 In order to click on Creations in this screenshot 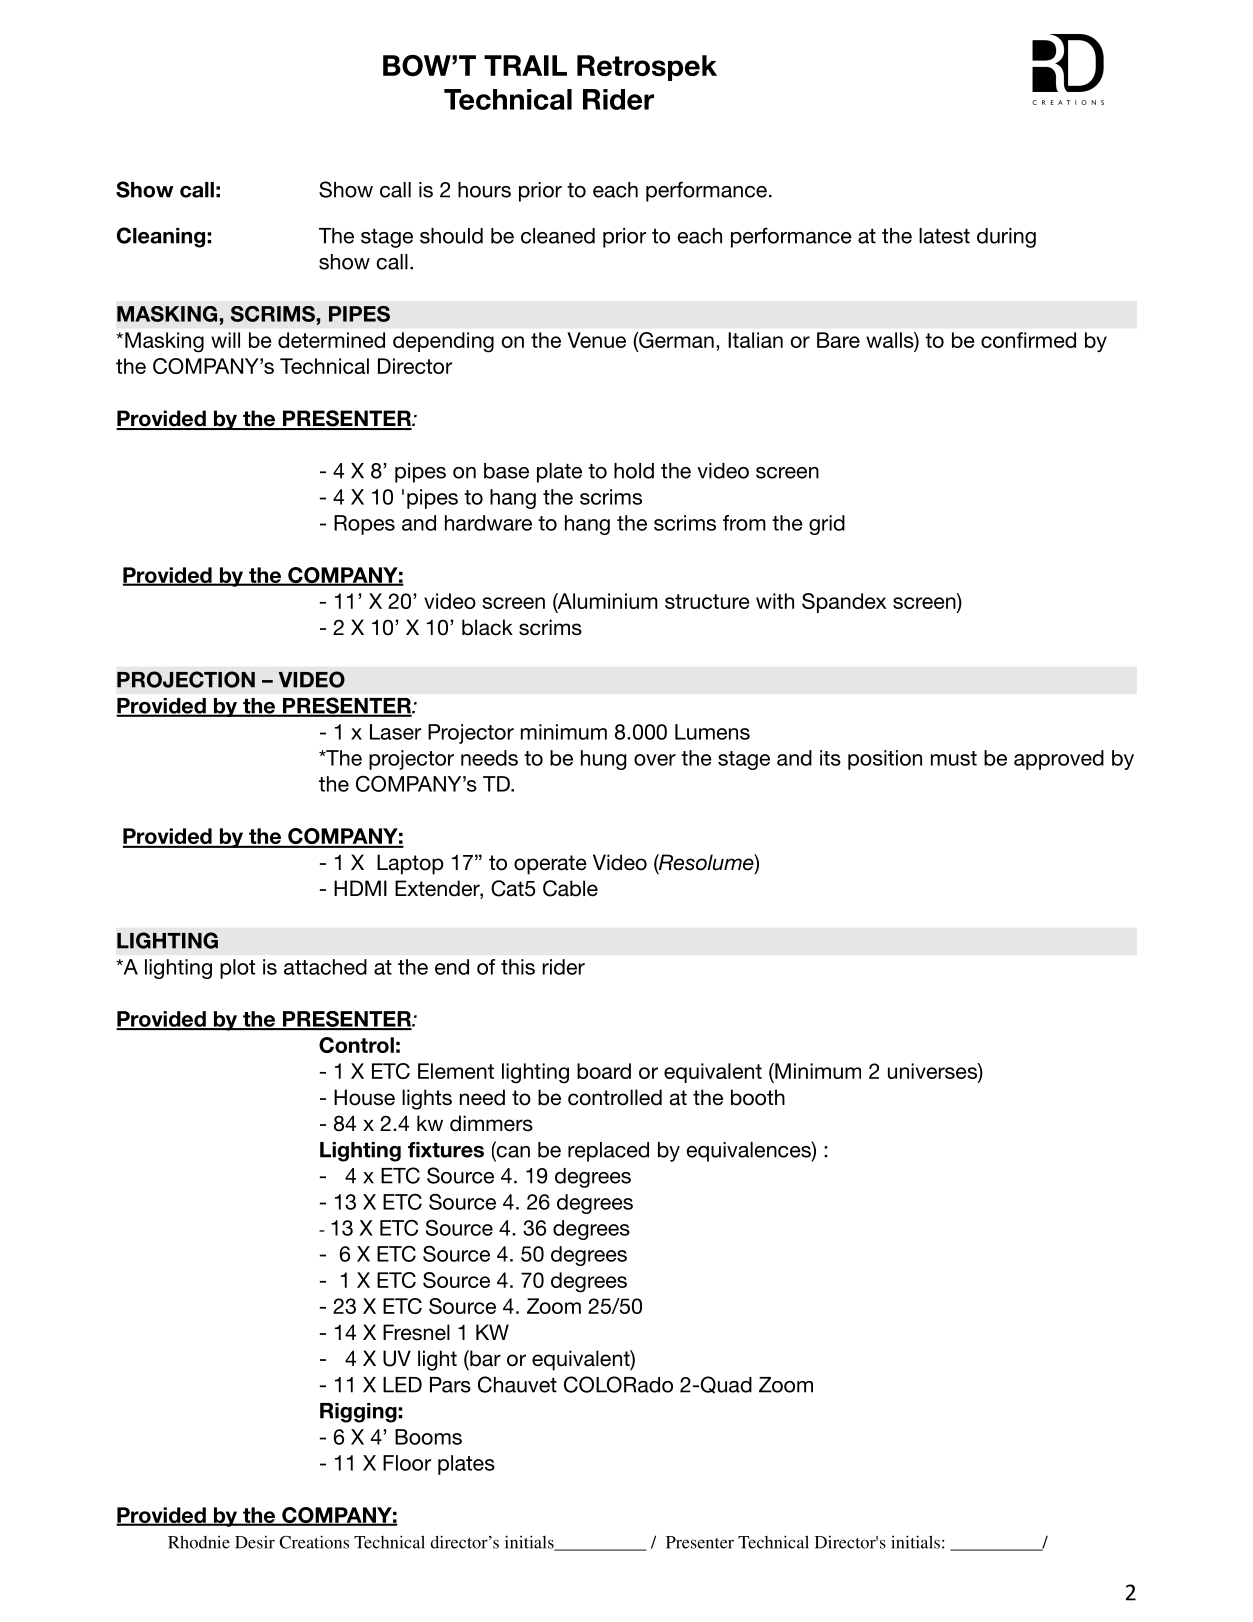, I will do `click(314, 1542)`.
